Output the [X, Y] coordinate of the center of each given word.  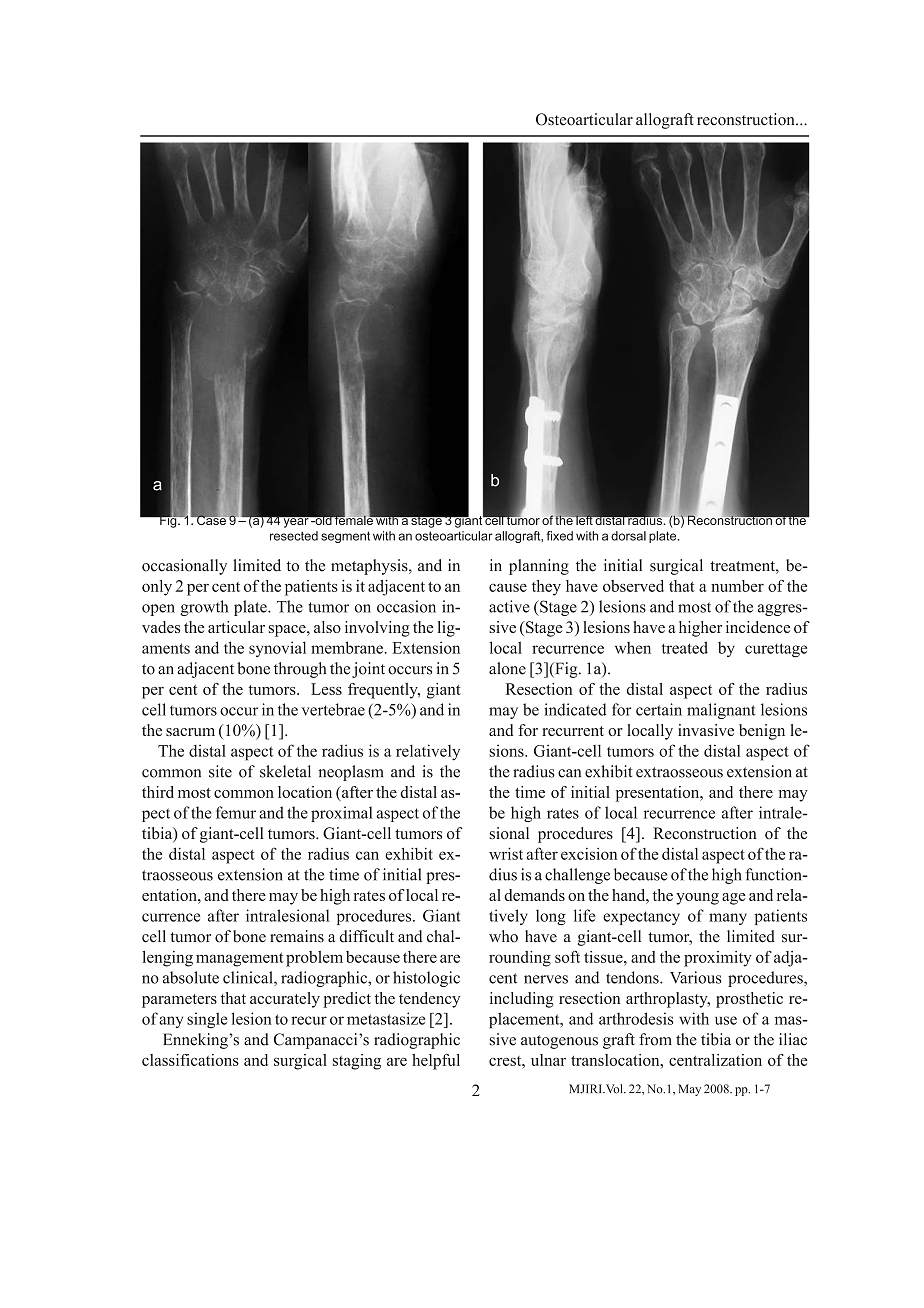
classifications [190, 1060]
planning [539, 567]
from [655, 1039]
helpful [436, 1062]
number [737, 586]
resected [294, 536]
